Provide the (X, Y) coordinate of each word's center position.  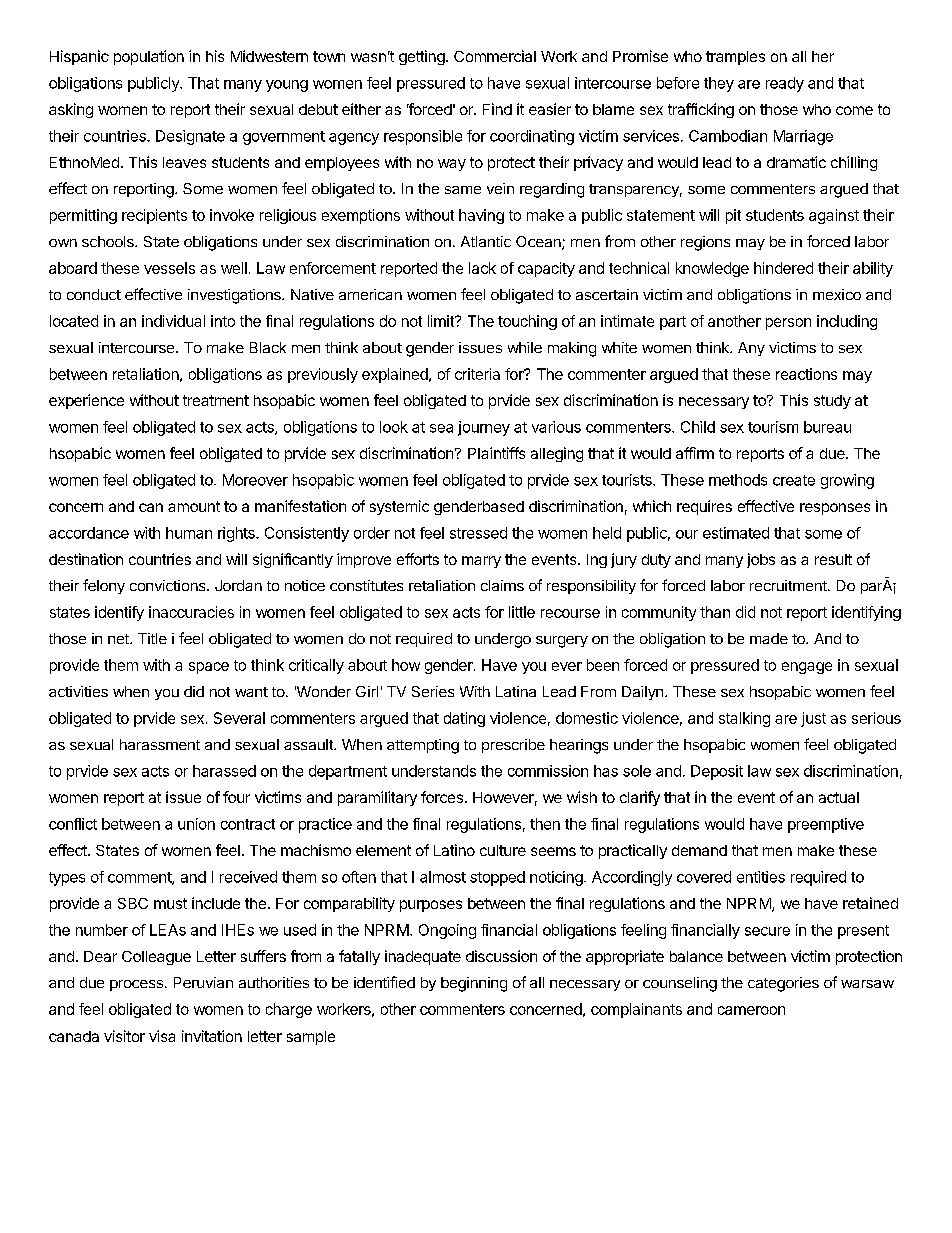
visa (162, 1036)
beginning (474, 984)
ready (785, 84)
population (149, 57)
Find (497, 109)
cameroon (751, 1010)
